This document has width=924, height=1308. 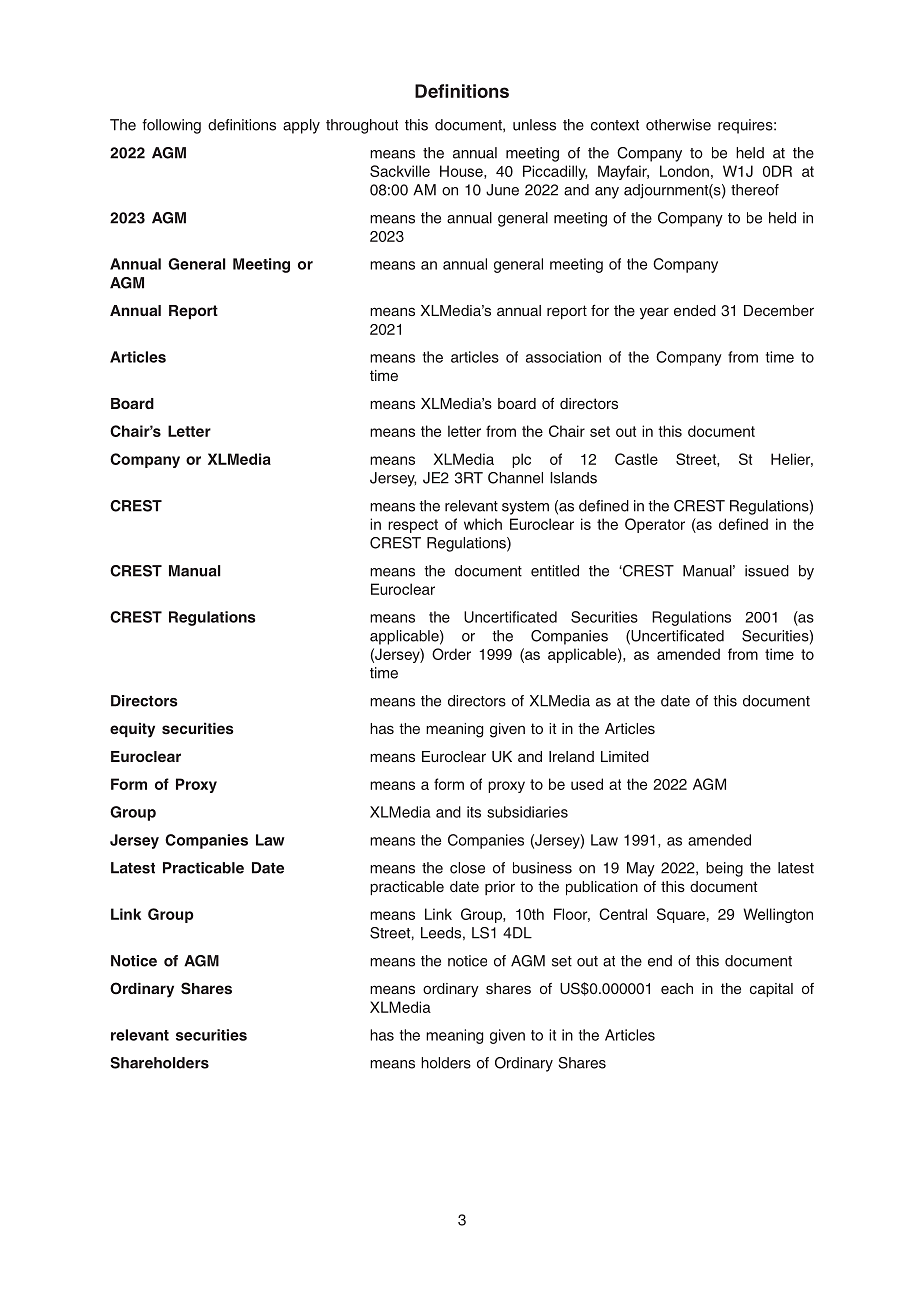 What do you see at coordinates (500, 888) in the document?
I see `prior` at bounding box center [500, 888].
